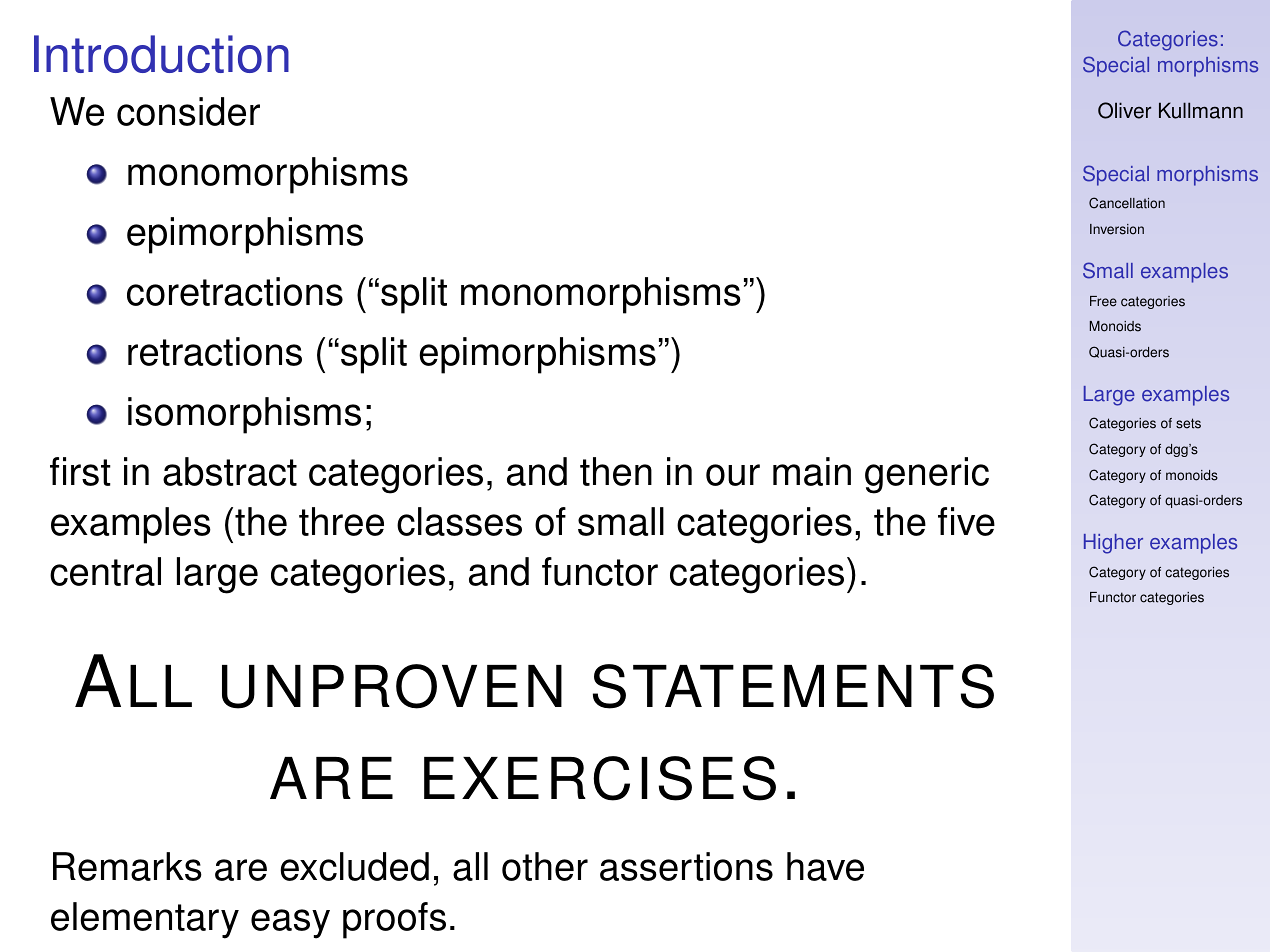 Image resolution: width=1270 pixels, height=952 pixels. I want to click on Higher, so click(1113, 544).
